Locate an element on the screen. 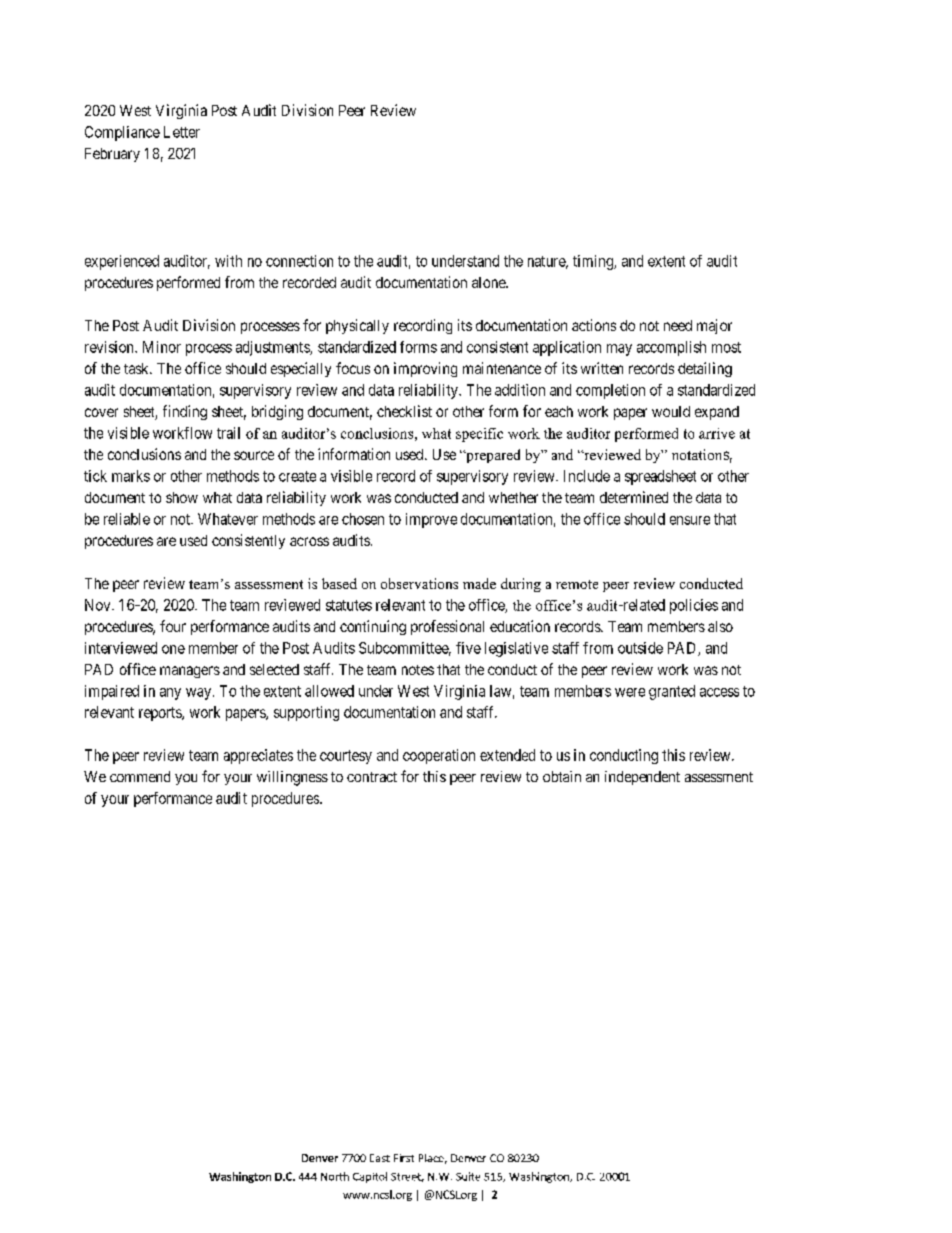  independent is located at coordinates (642, 778).
